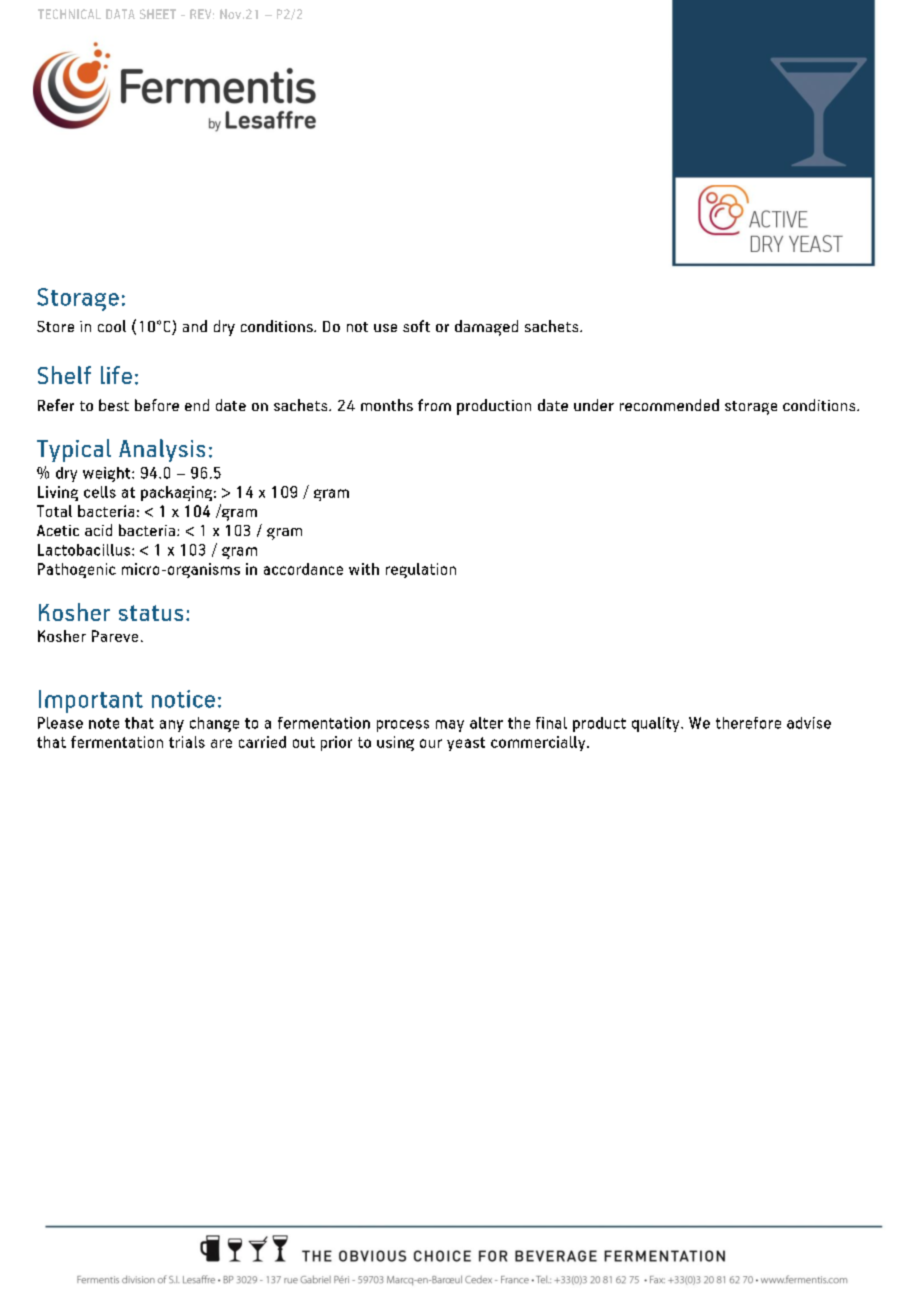 The height and width of the image is (1309, 924). What do you see at coordinates (100, 492) in the image?
I see `cells` at bounding box center [100, 492].
